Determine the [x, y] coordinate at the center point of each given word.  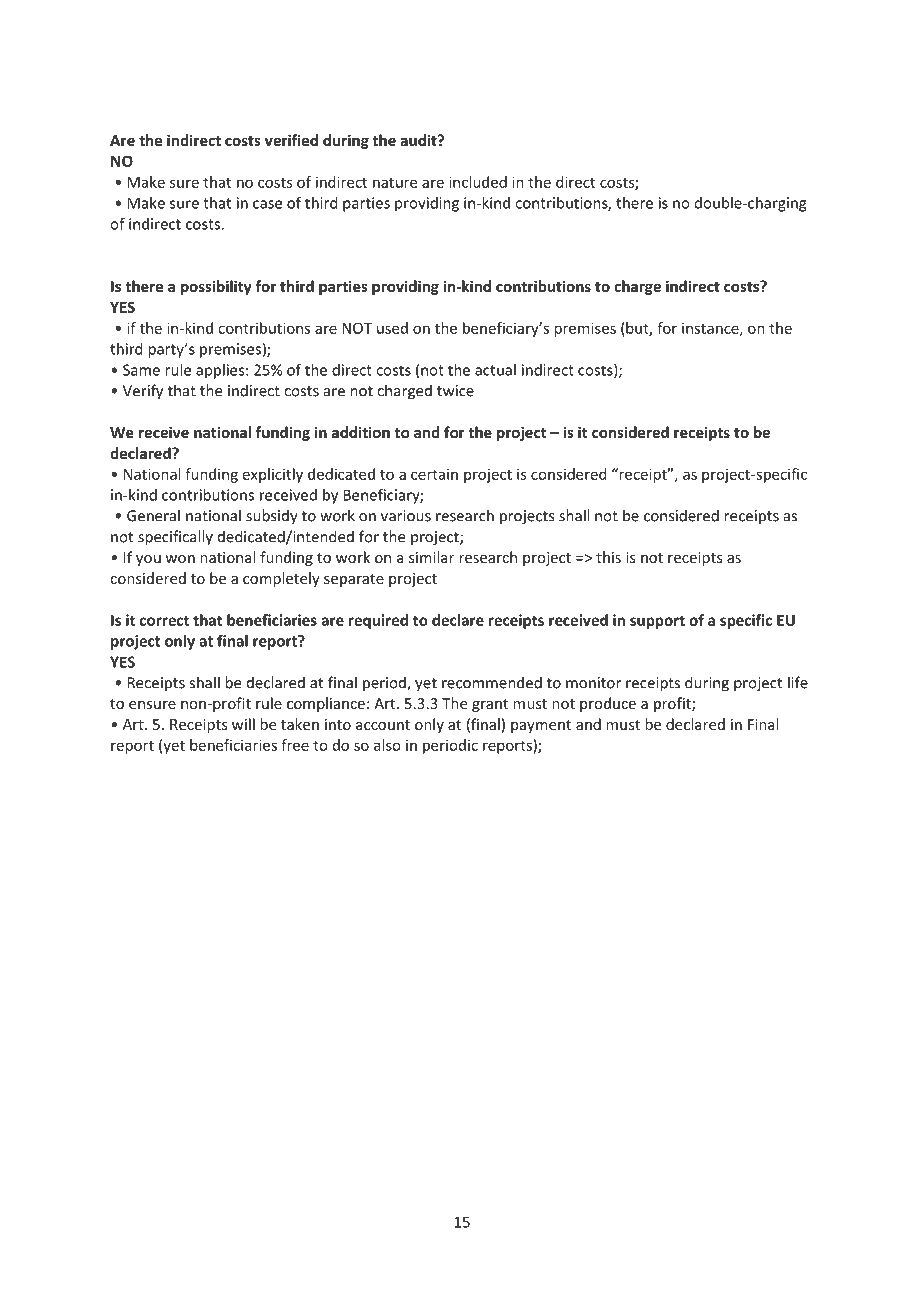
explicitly [273, 475]
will [243, 724]
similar [431, 557]
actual [495, 370]
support [657, 622]
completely [281, 579]
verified [291, 140]
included [478, 182]
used [392, 328]
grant [490, 705]
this [608, 557]
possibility [216, 287]
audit [419, 140]
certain [434, 474]
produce [608, 704]
